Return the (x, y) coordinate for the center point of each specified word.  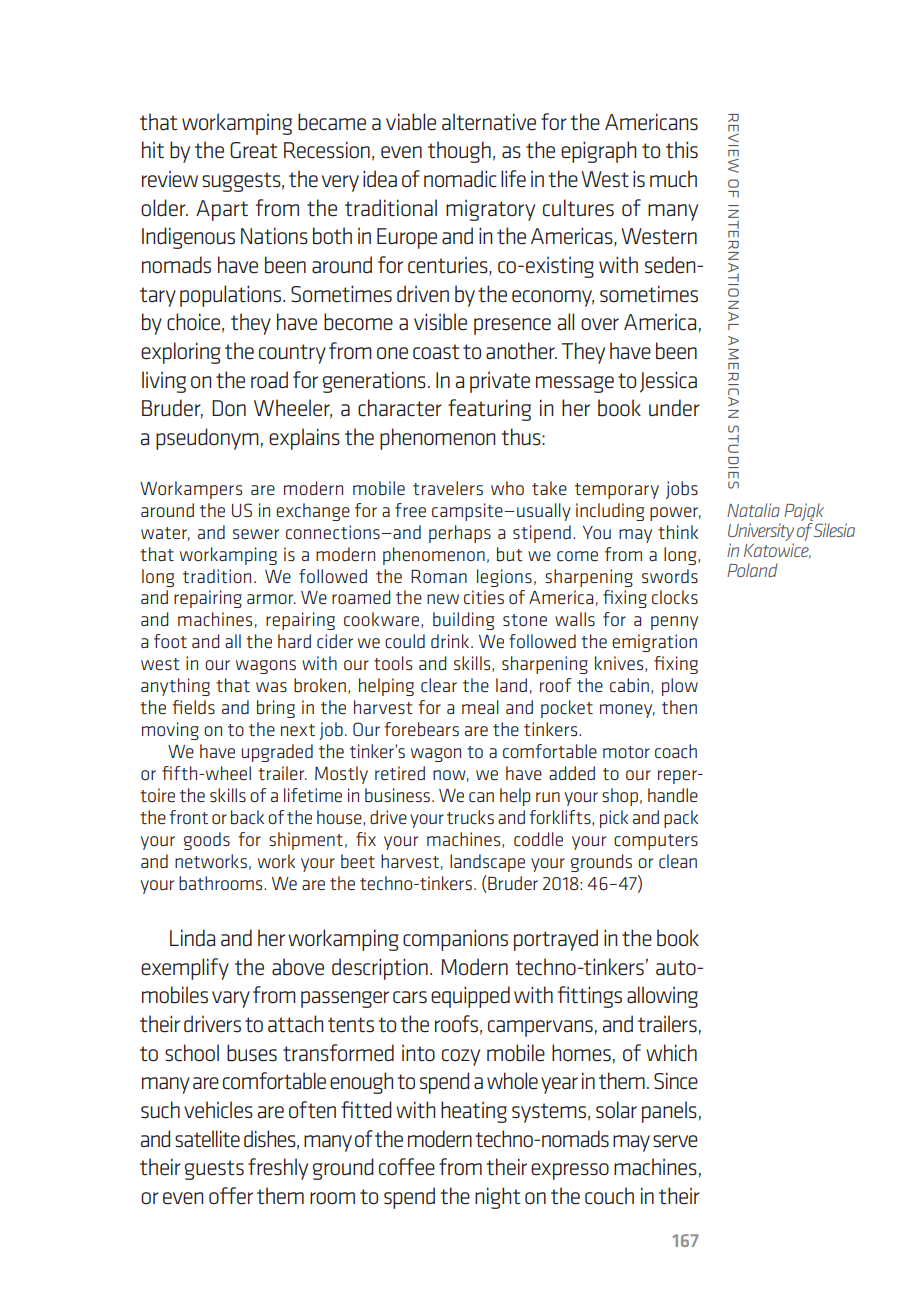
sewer (256, 534)
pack (681, 819)
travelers (448, 488)
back (247, 817)
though (459, 152)
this (682, 150)
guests (214, 1170)
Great (254, 150)
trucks (470, 817)
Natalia (753, 510)
